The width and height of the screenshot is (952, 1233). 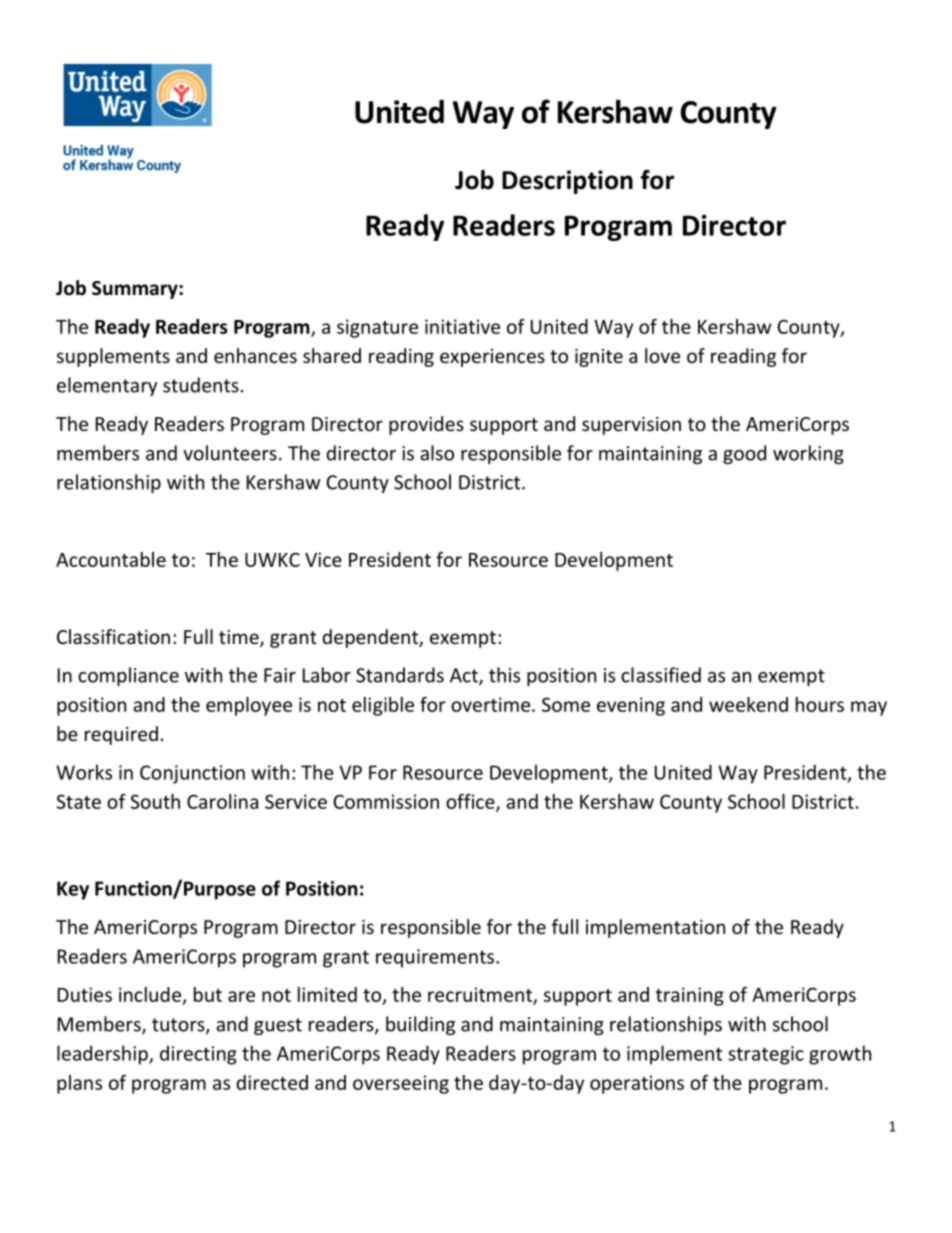 What do you see at coordinates (465, 676) in the screenshot?
I see `Act` at bounding box center [465, 676].
